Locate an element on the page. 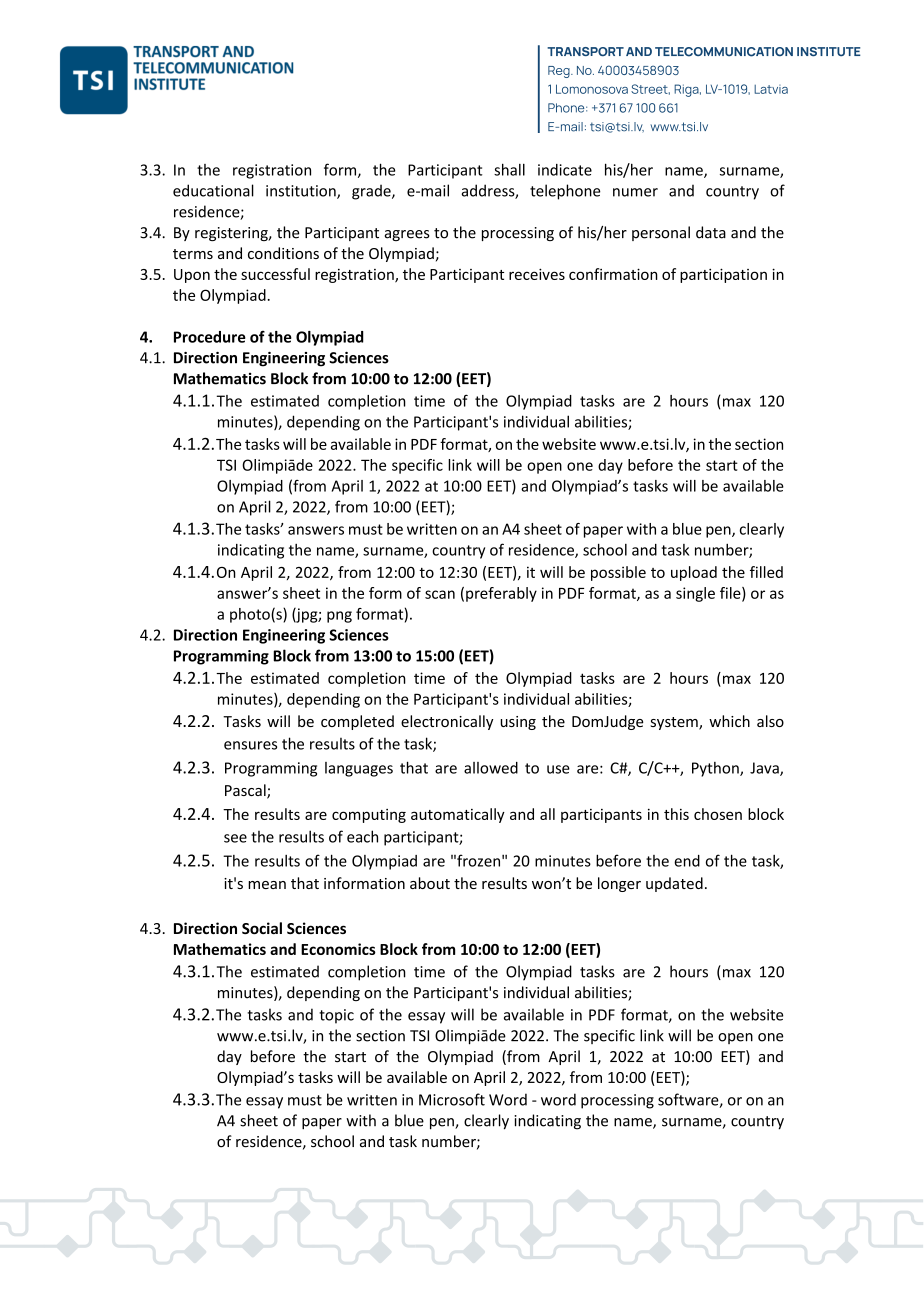  topic is located at coordinates (336, 1016).
